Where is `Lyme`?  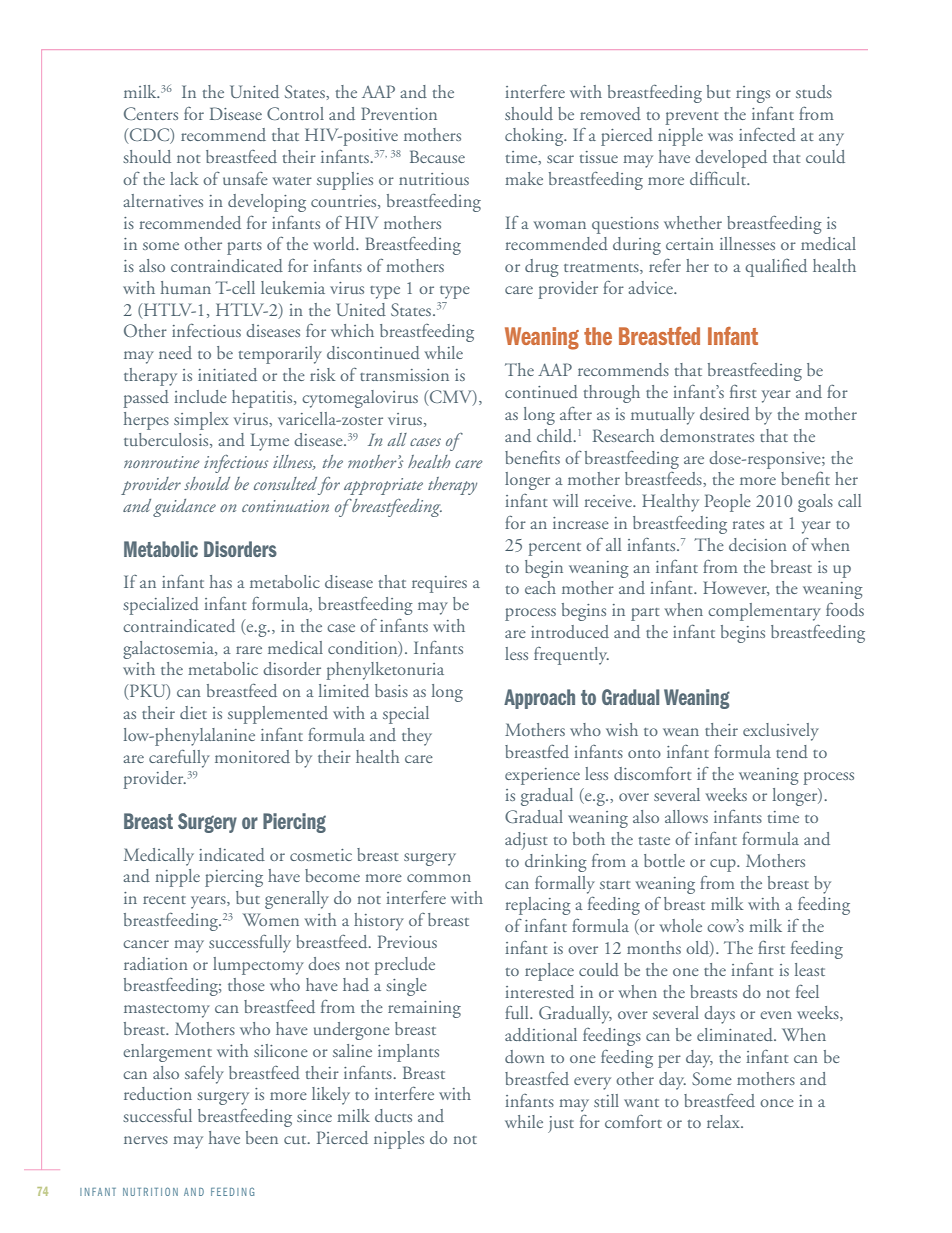
Lyme is located at coordinates (270, 442).
